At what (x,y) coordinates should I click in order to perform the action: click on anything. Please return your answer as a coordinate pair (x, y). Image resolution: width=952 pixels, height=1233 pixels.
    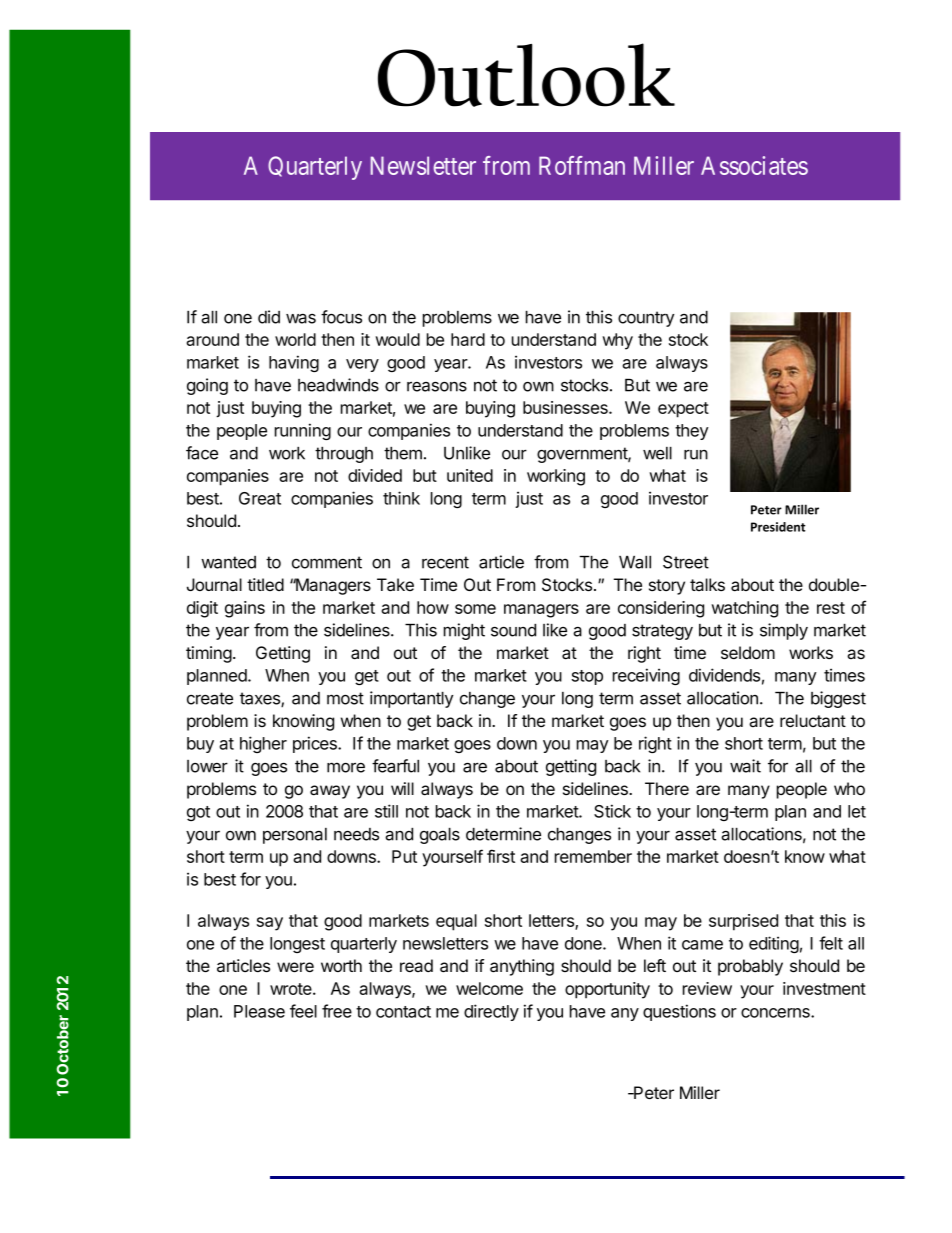
    Looking at the image, I should click on (522, 967).
